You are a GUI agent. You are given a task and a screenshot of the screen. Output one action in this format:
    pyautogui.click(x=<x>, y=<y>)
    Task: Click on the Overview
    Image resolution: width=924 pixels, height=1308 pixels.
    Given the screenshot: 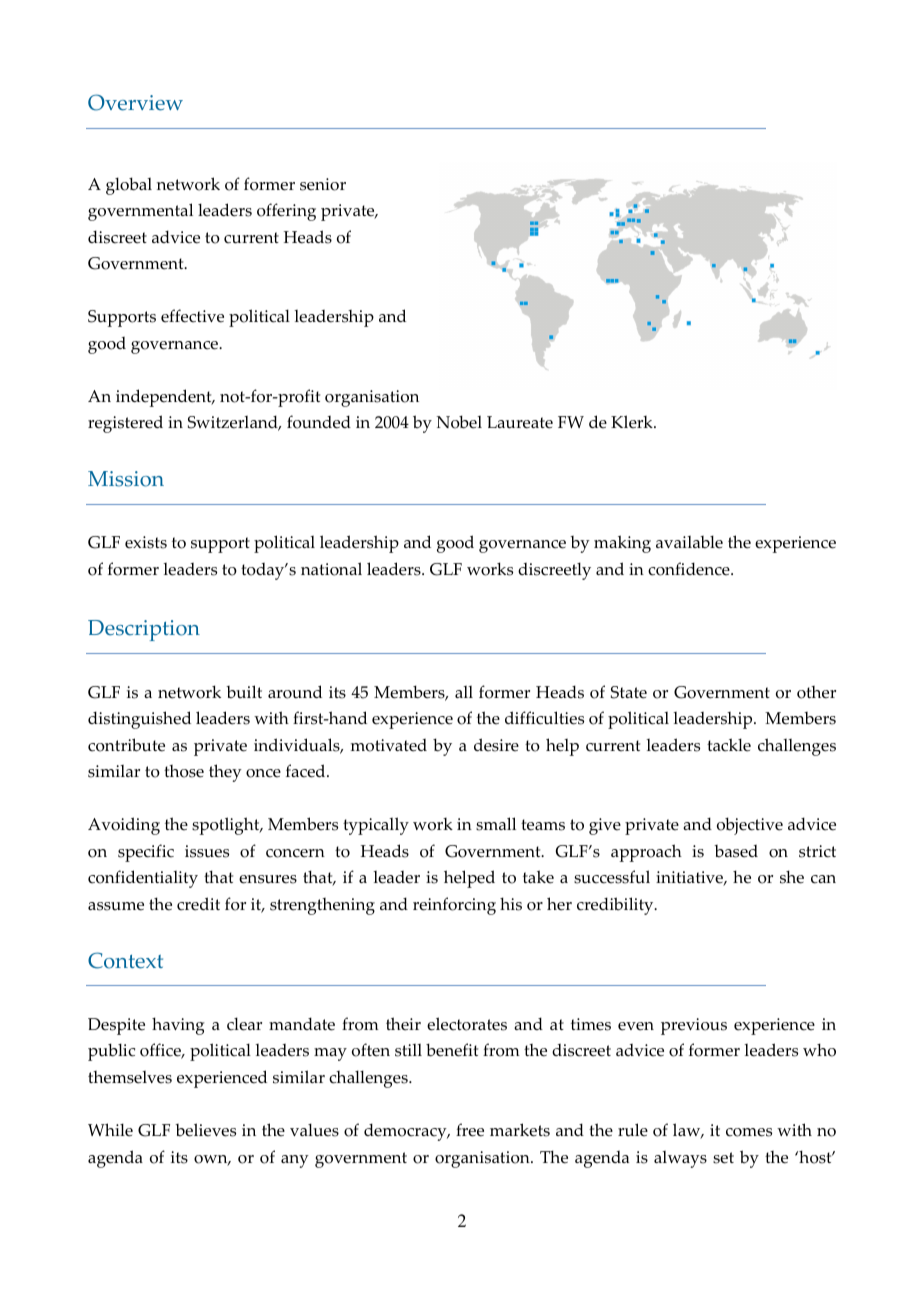 What is the action you would take?
    pyautogui.click(x=135, y=102)
